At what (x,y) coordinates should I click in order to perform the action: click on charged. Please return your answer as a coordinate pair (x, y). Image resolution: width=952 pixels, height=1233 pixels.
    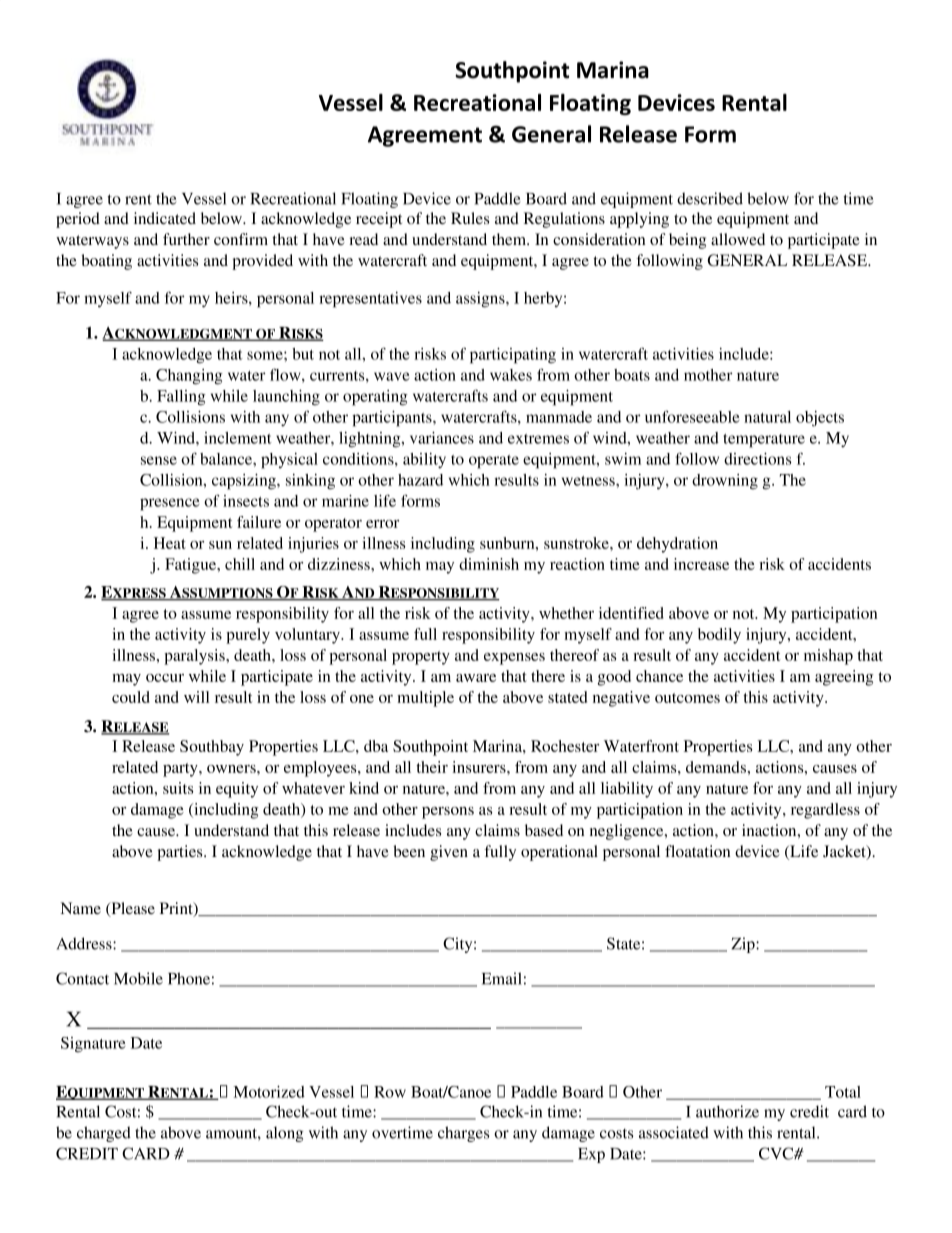
    Looking at the image, I should click on (104, 1134).
